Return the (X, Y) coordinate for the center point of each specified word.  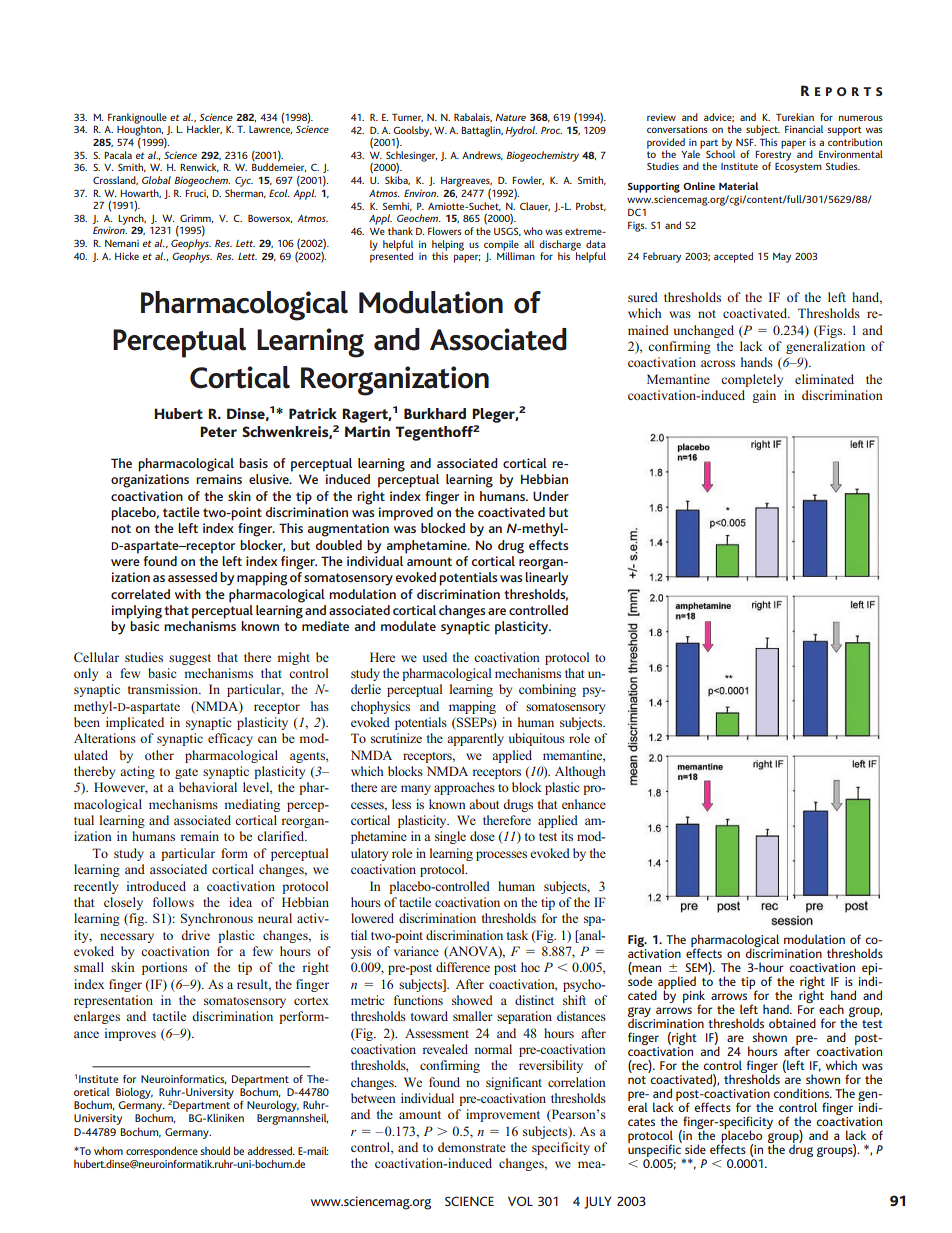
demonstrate (472, 1147)
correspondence (162, 1152)
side (695, 1149)
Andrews (482, 155)
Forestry (774, 155)
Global (156, 180)
